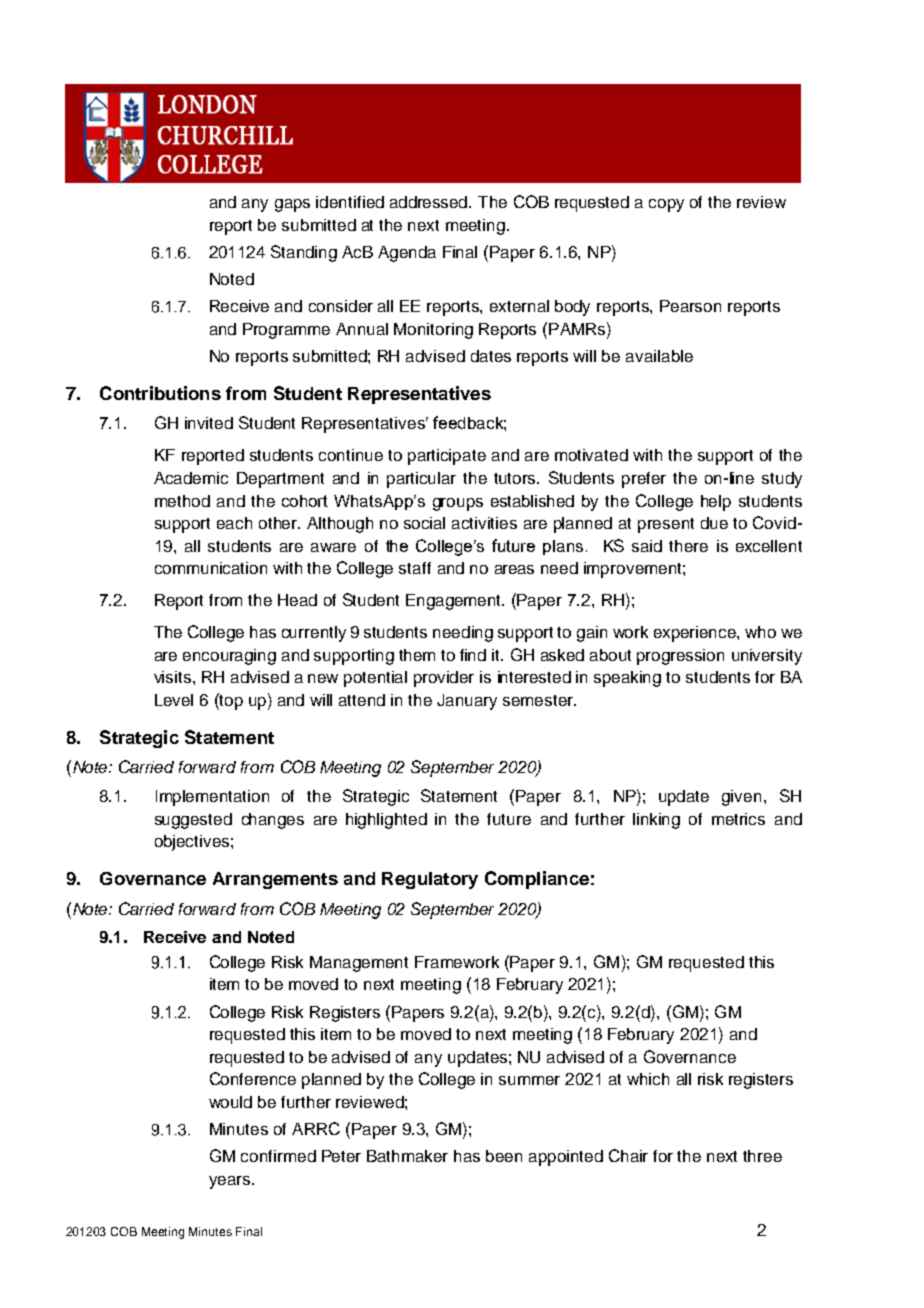 The width and height of the screenshot is (924, 1308). Describe the element at coordinates (229, 657) in the screenshot. I see `encouraging` at that location.
